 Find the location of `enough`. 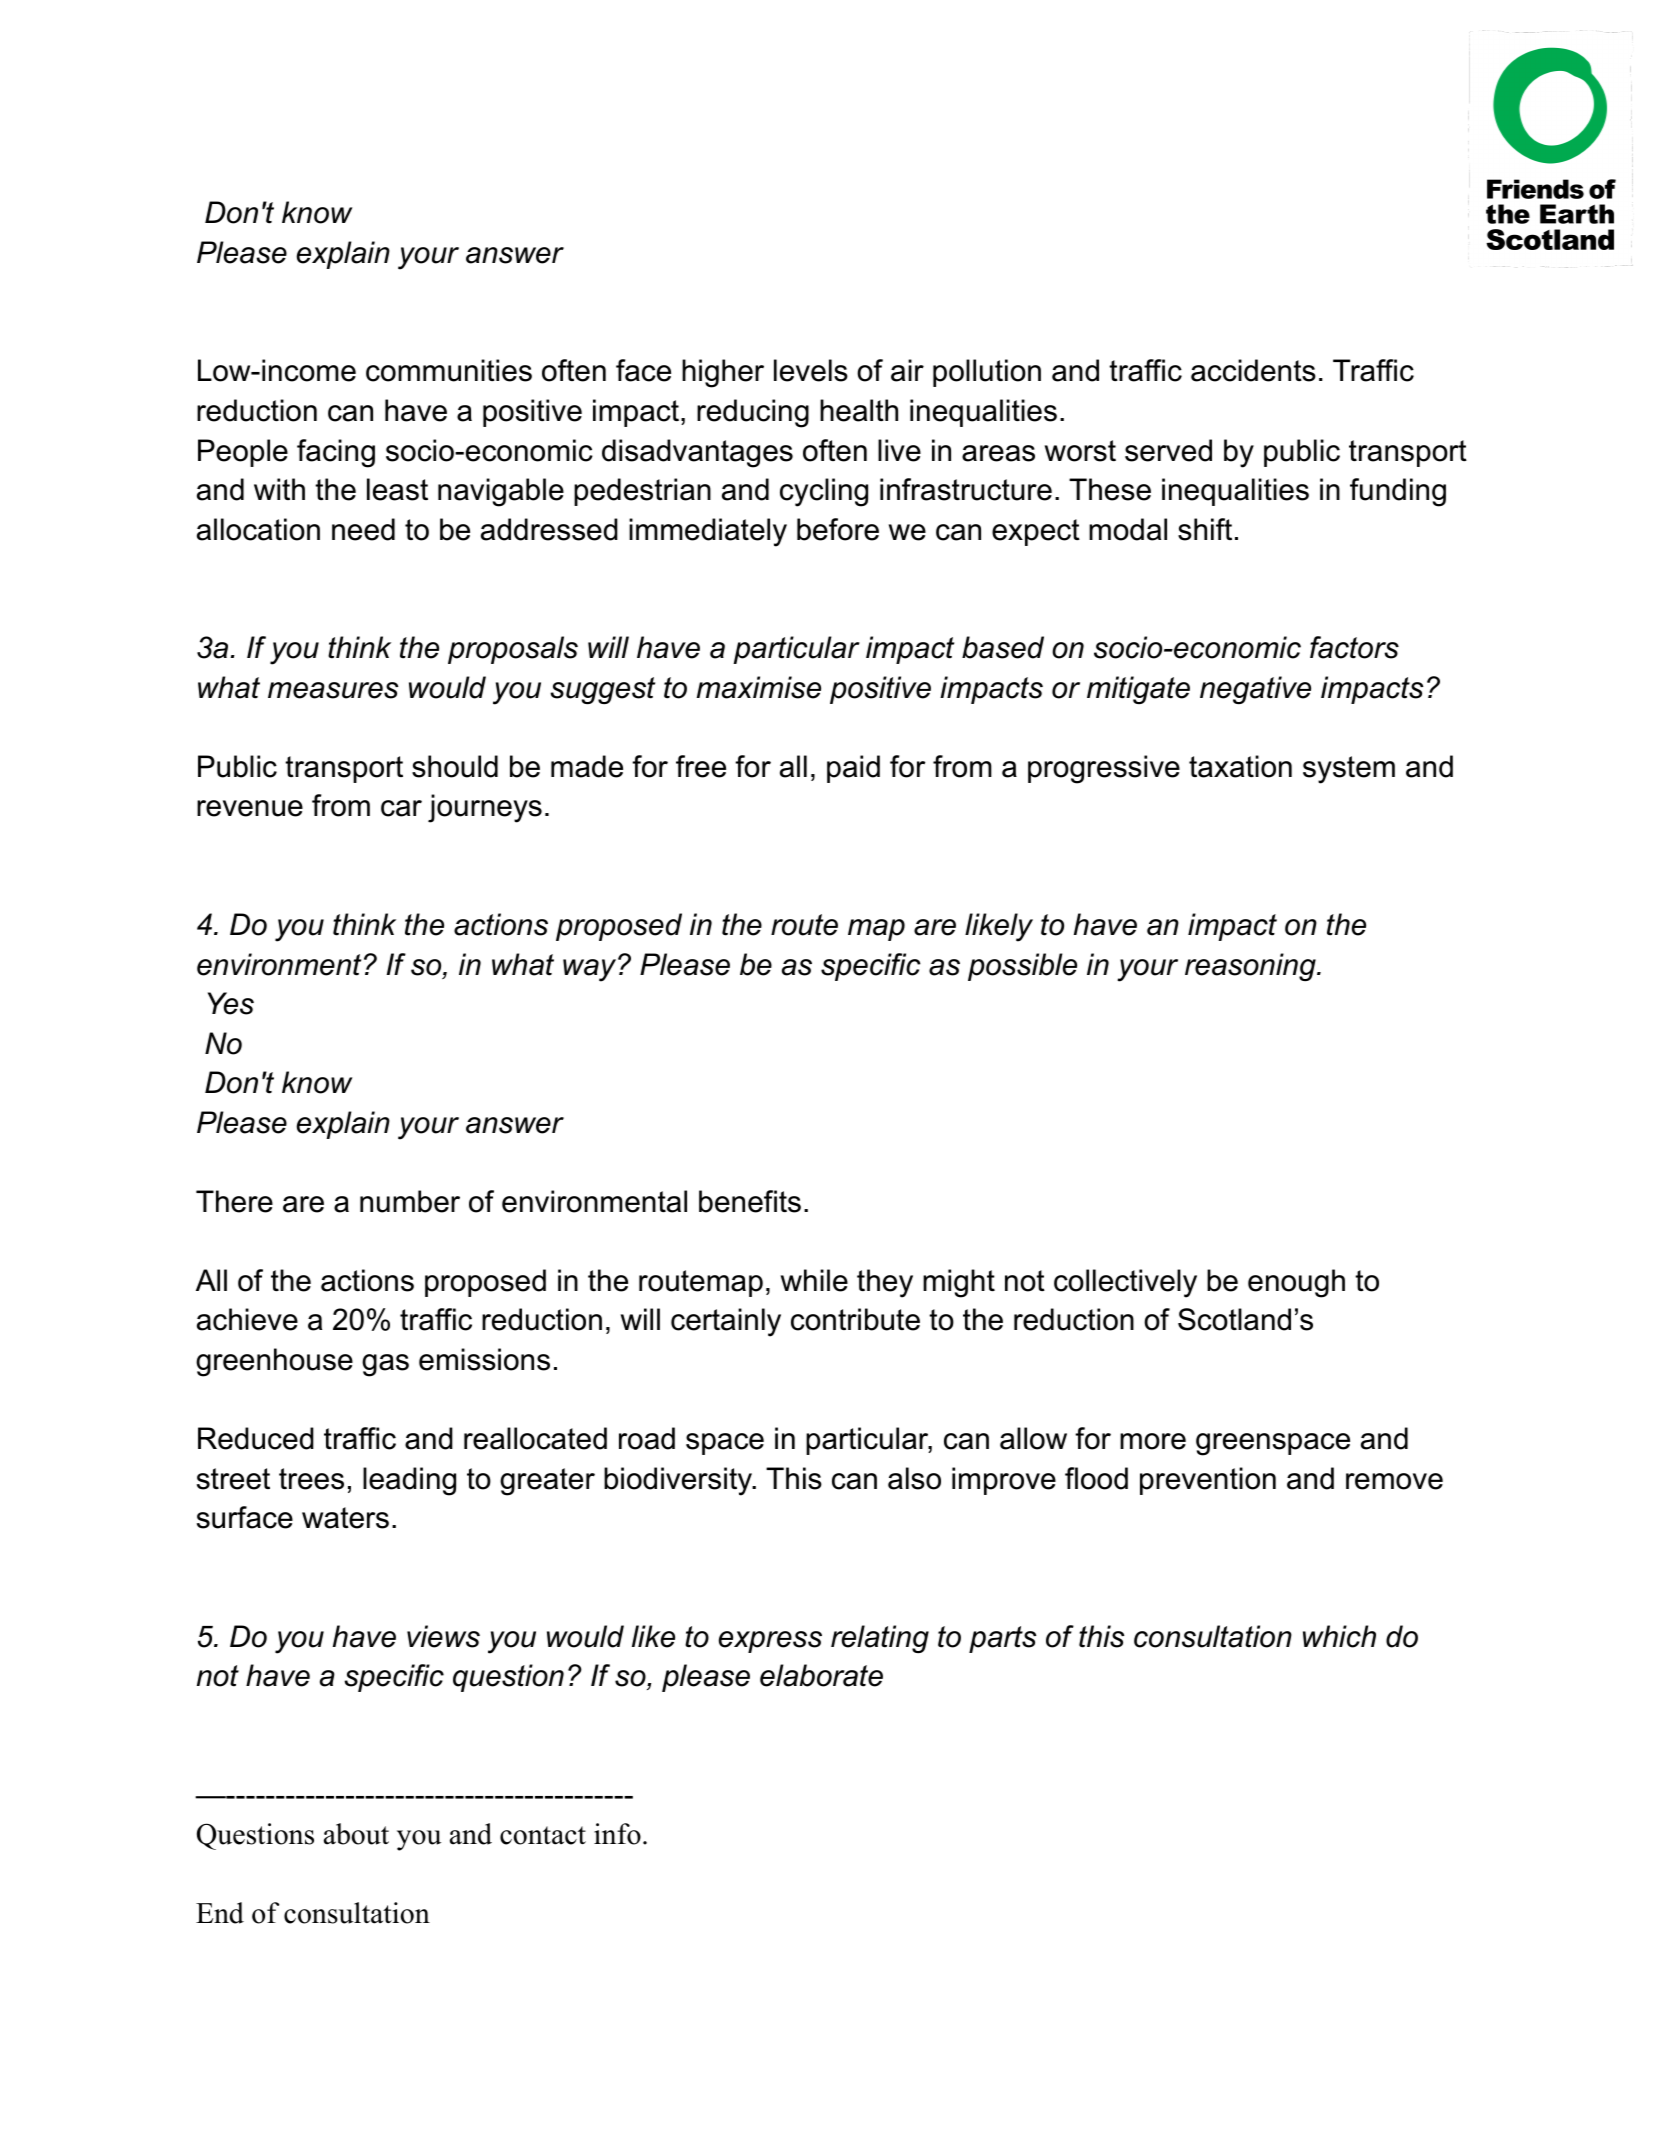

enough is located at coordinates (1296, 1283).
